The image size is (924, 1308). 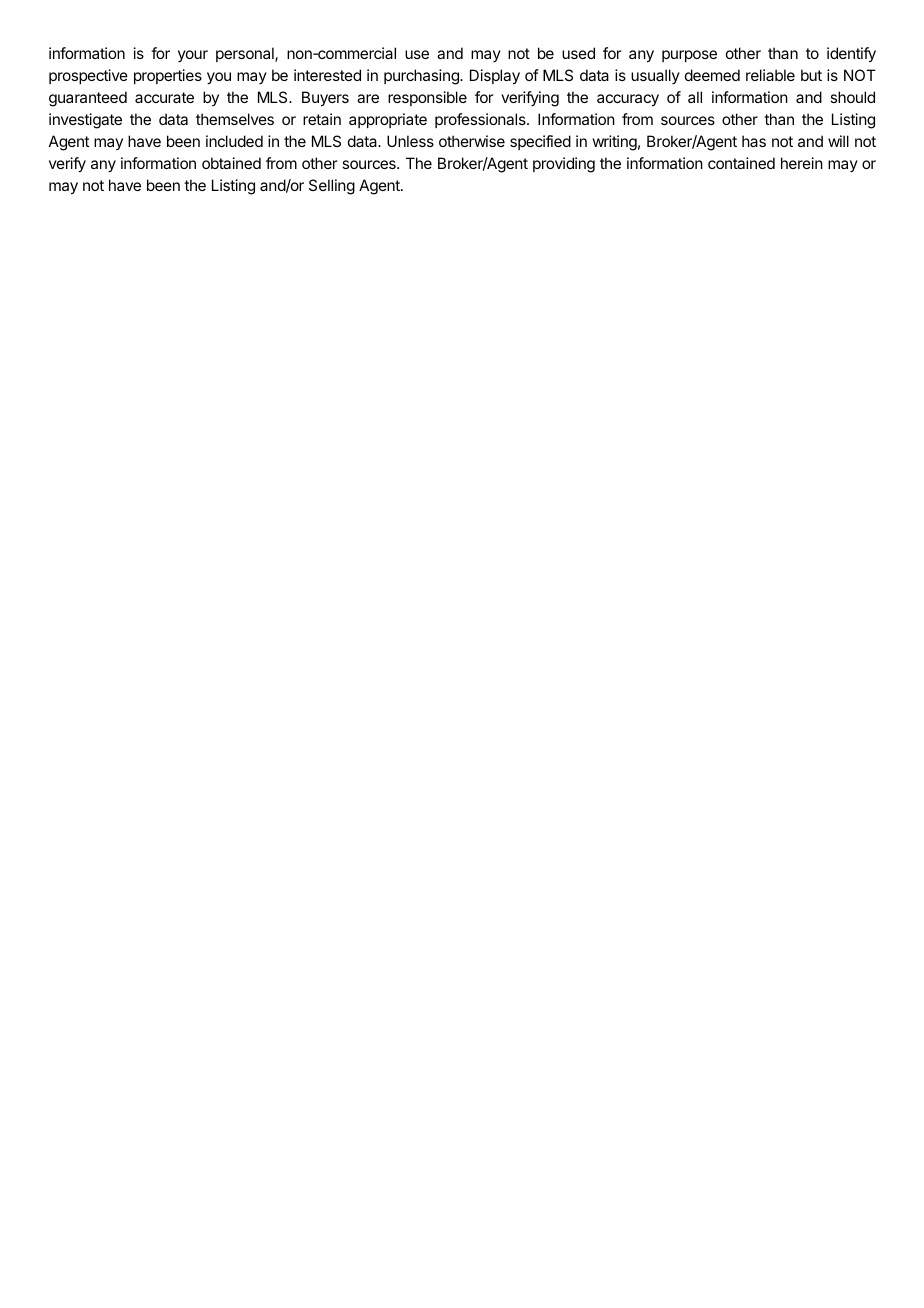 What do you see at coordinates (689, 56) in the page?
I see `purpose` at bounding box center [689, 56].
